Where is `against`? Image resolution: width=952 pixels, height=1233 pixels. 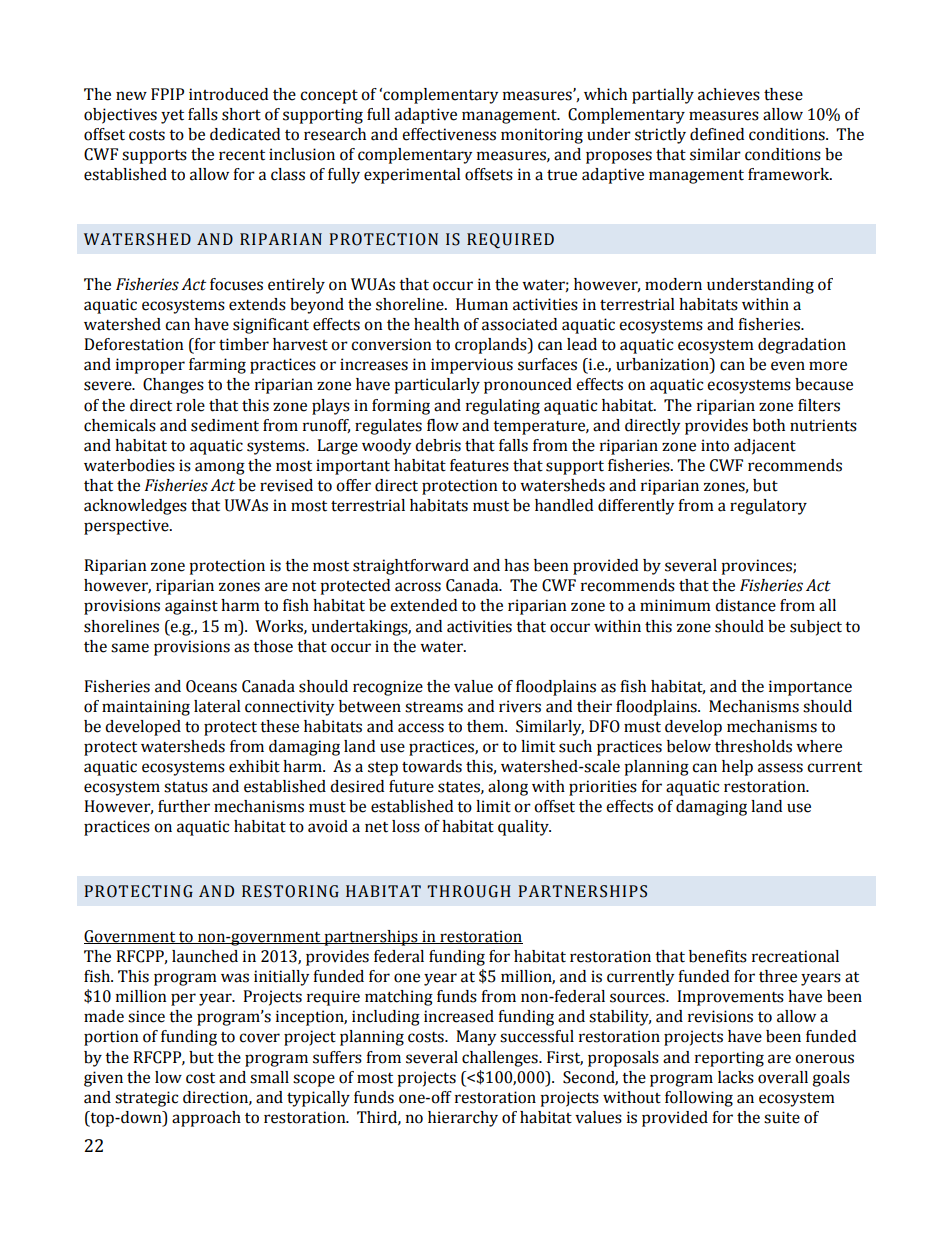
against is located at coordinates (191, 607).
